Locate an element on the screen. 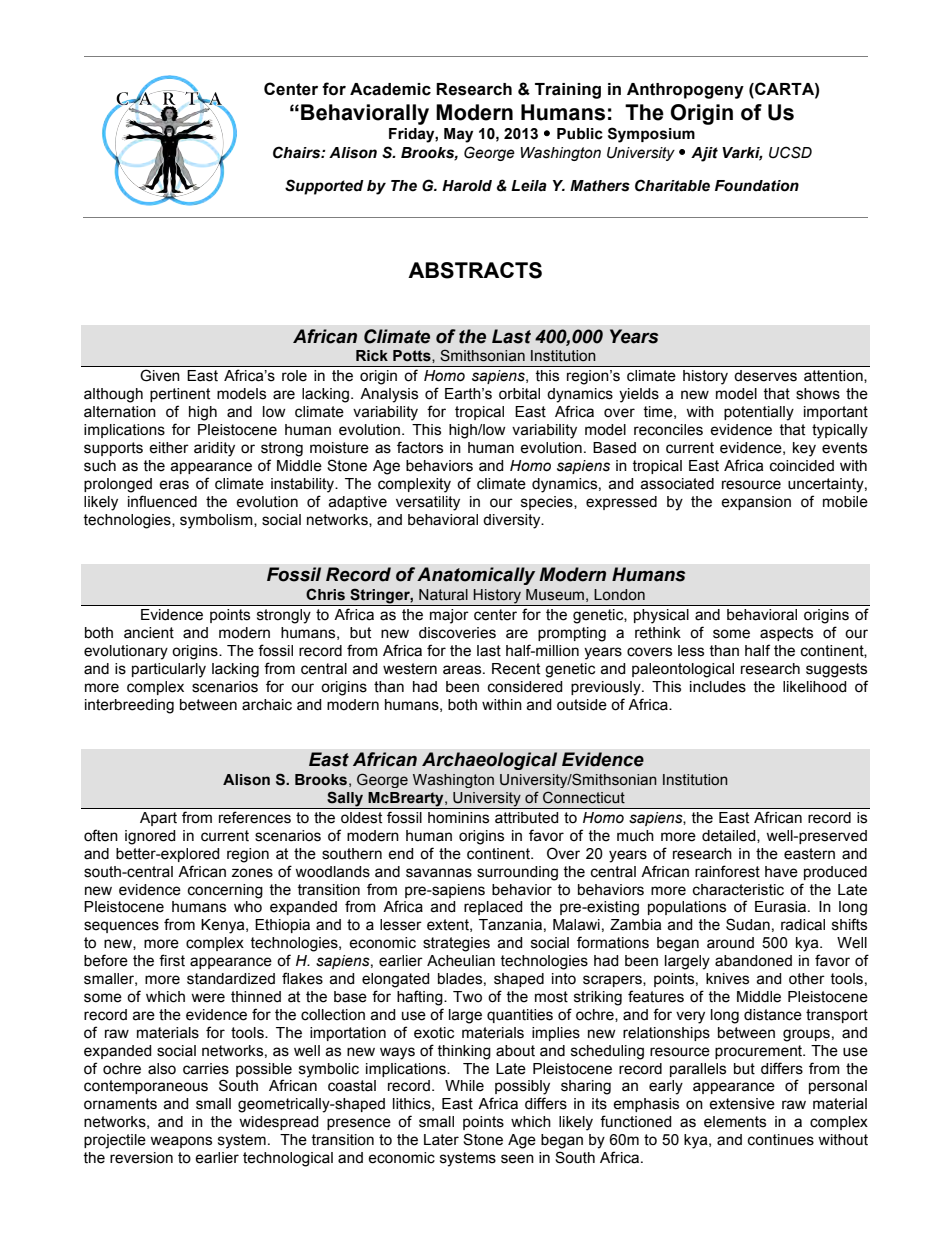 The image size is (952, 1233). May is located at coordinates (458, 135).
